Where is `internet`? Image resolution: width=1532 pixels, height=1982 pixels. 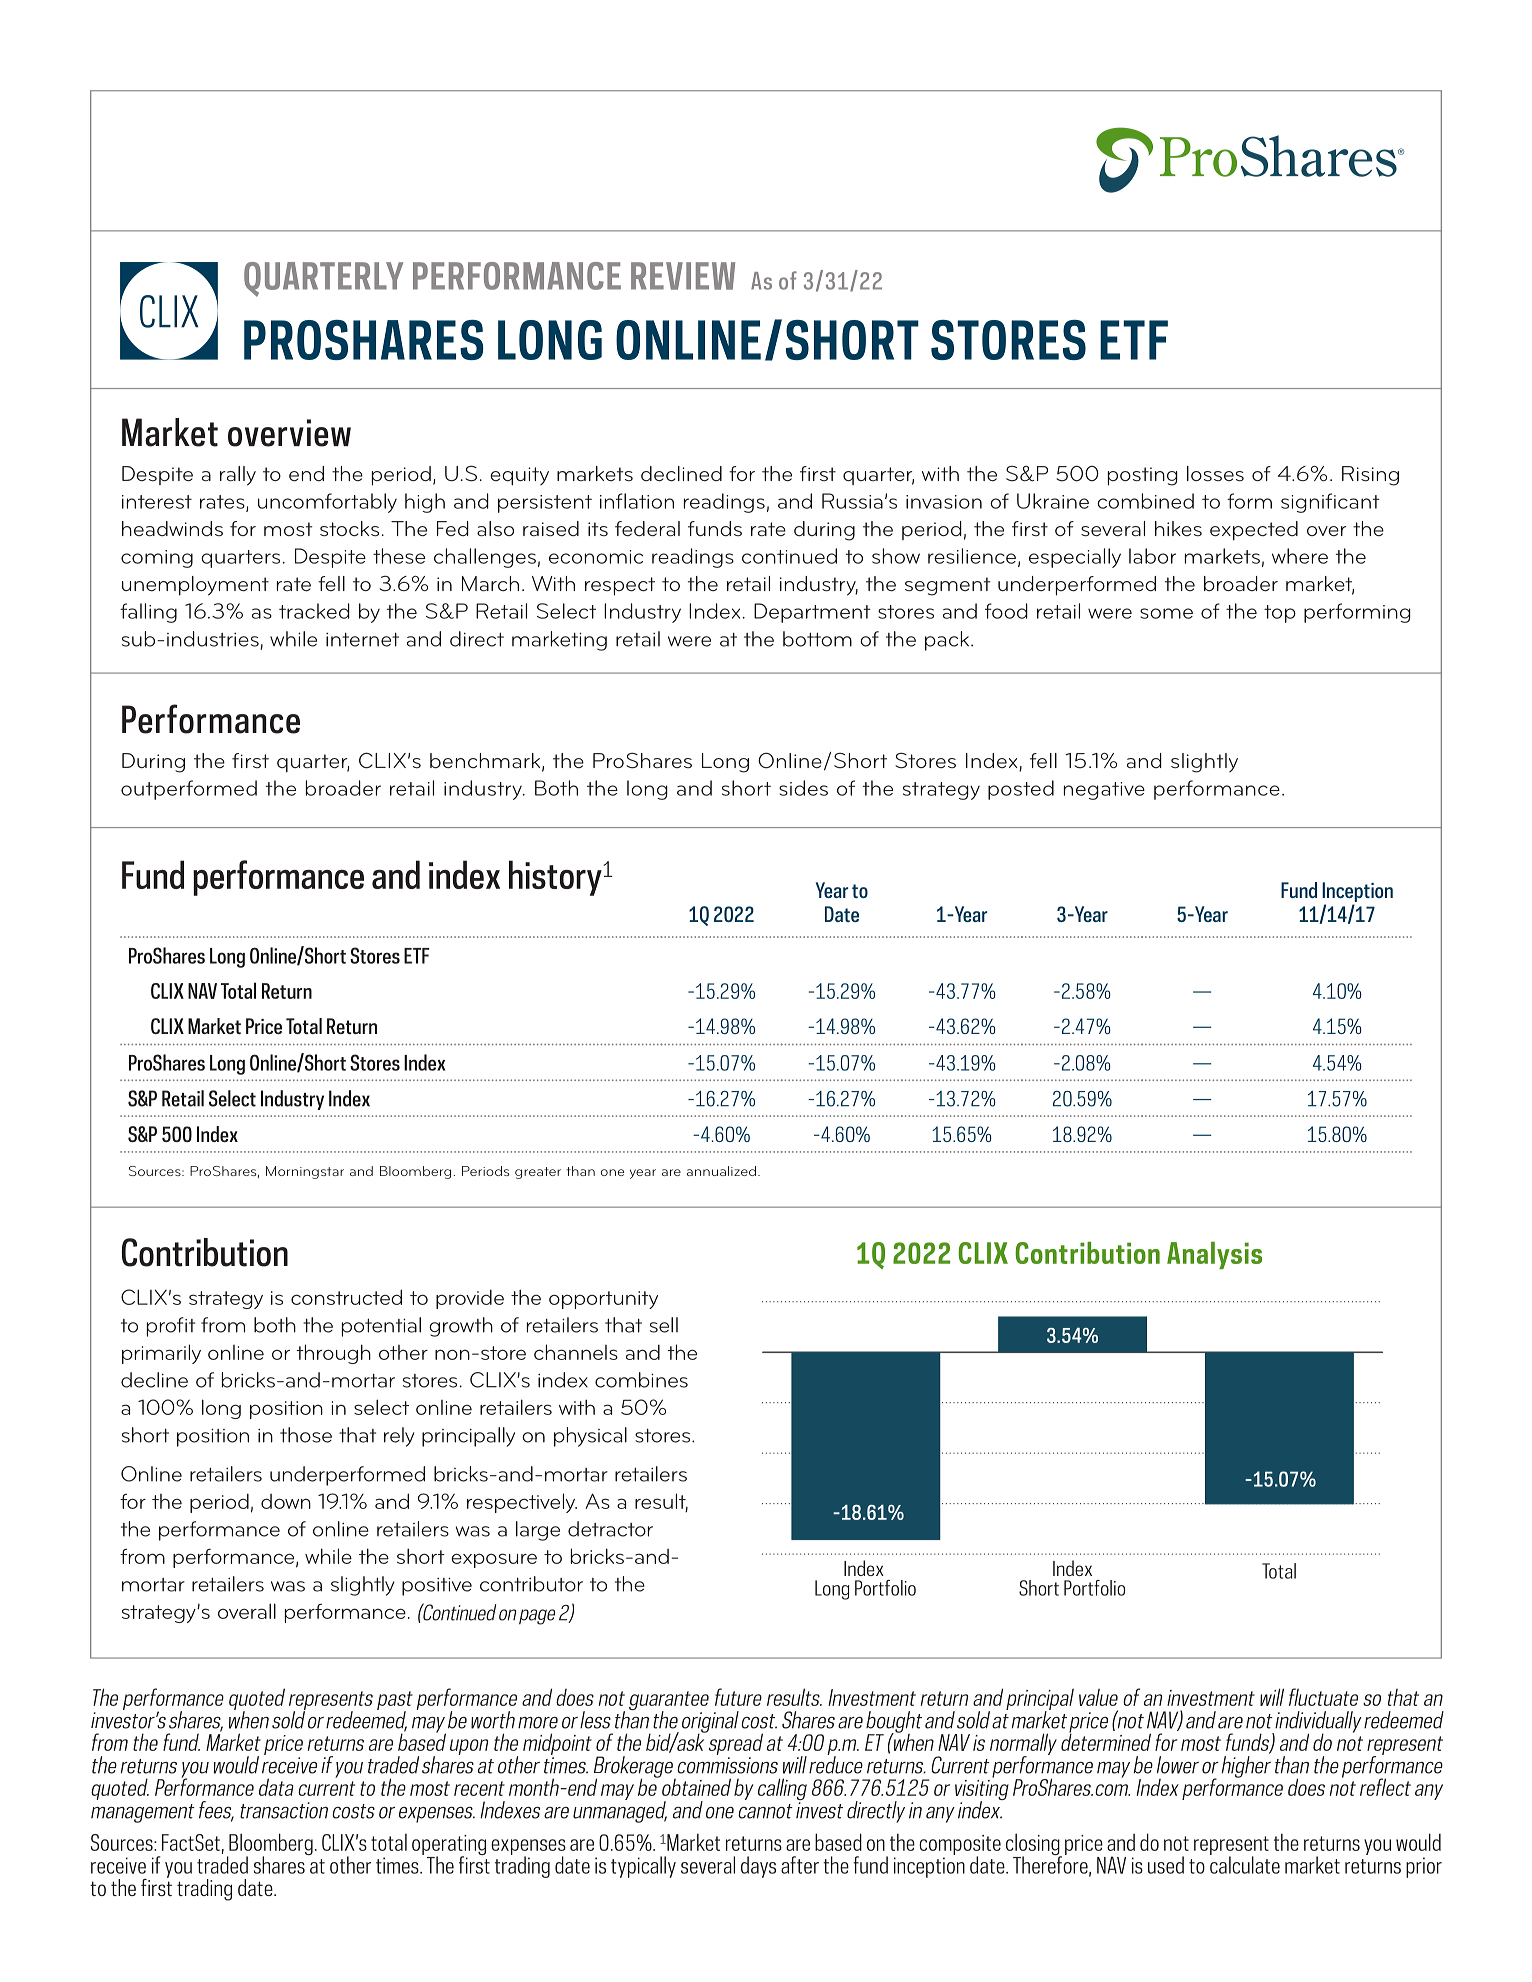
internet is located at coordinates (362, 639).
